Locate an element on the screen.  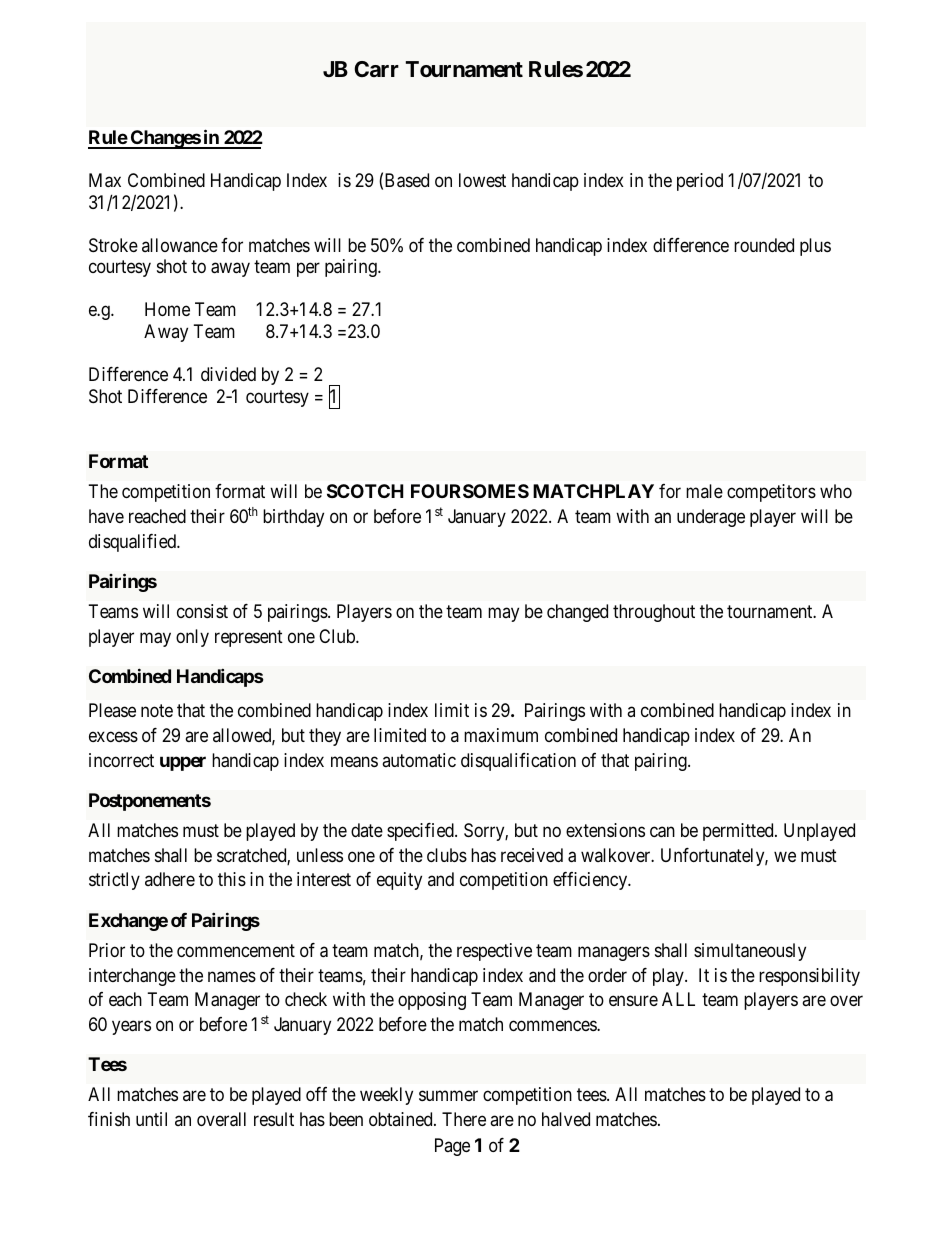
adhere is located at coordinates (170, 879).
